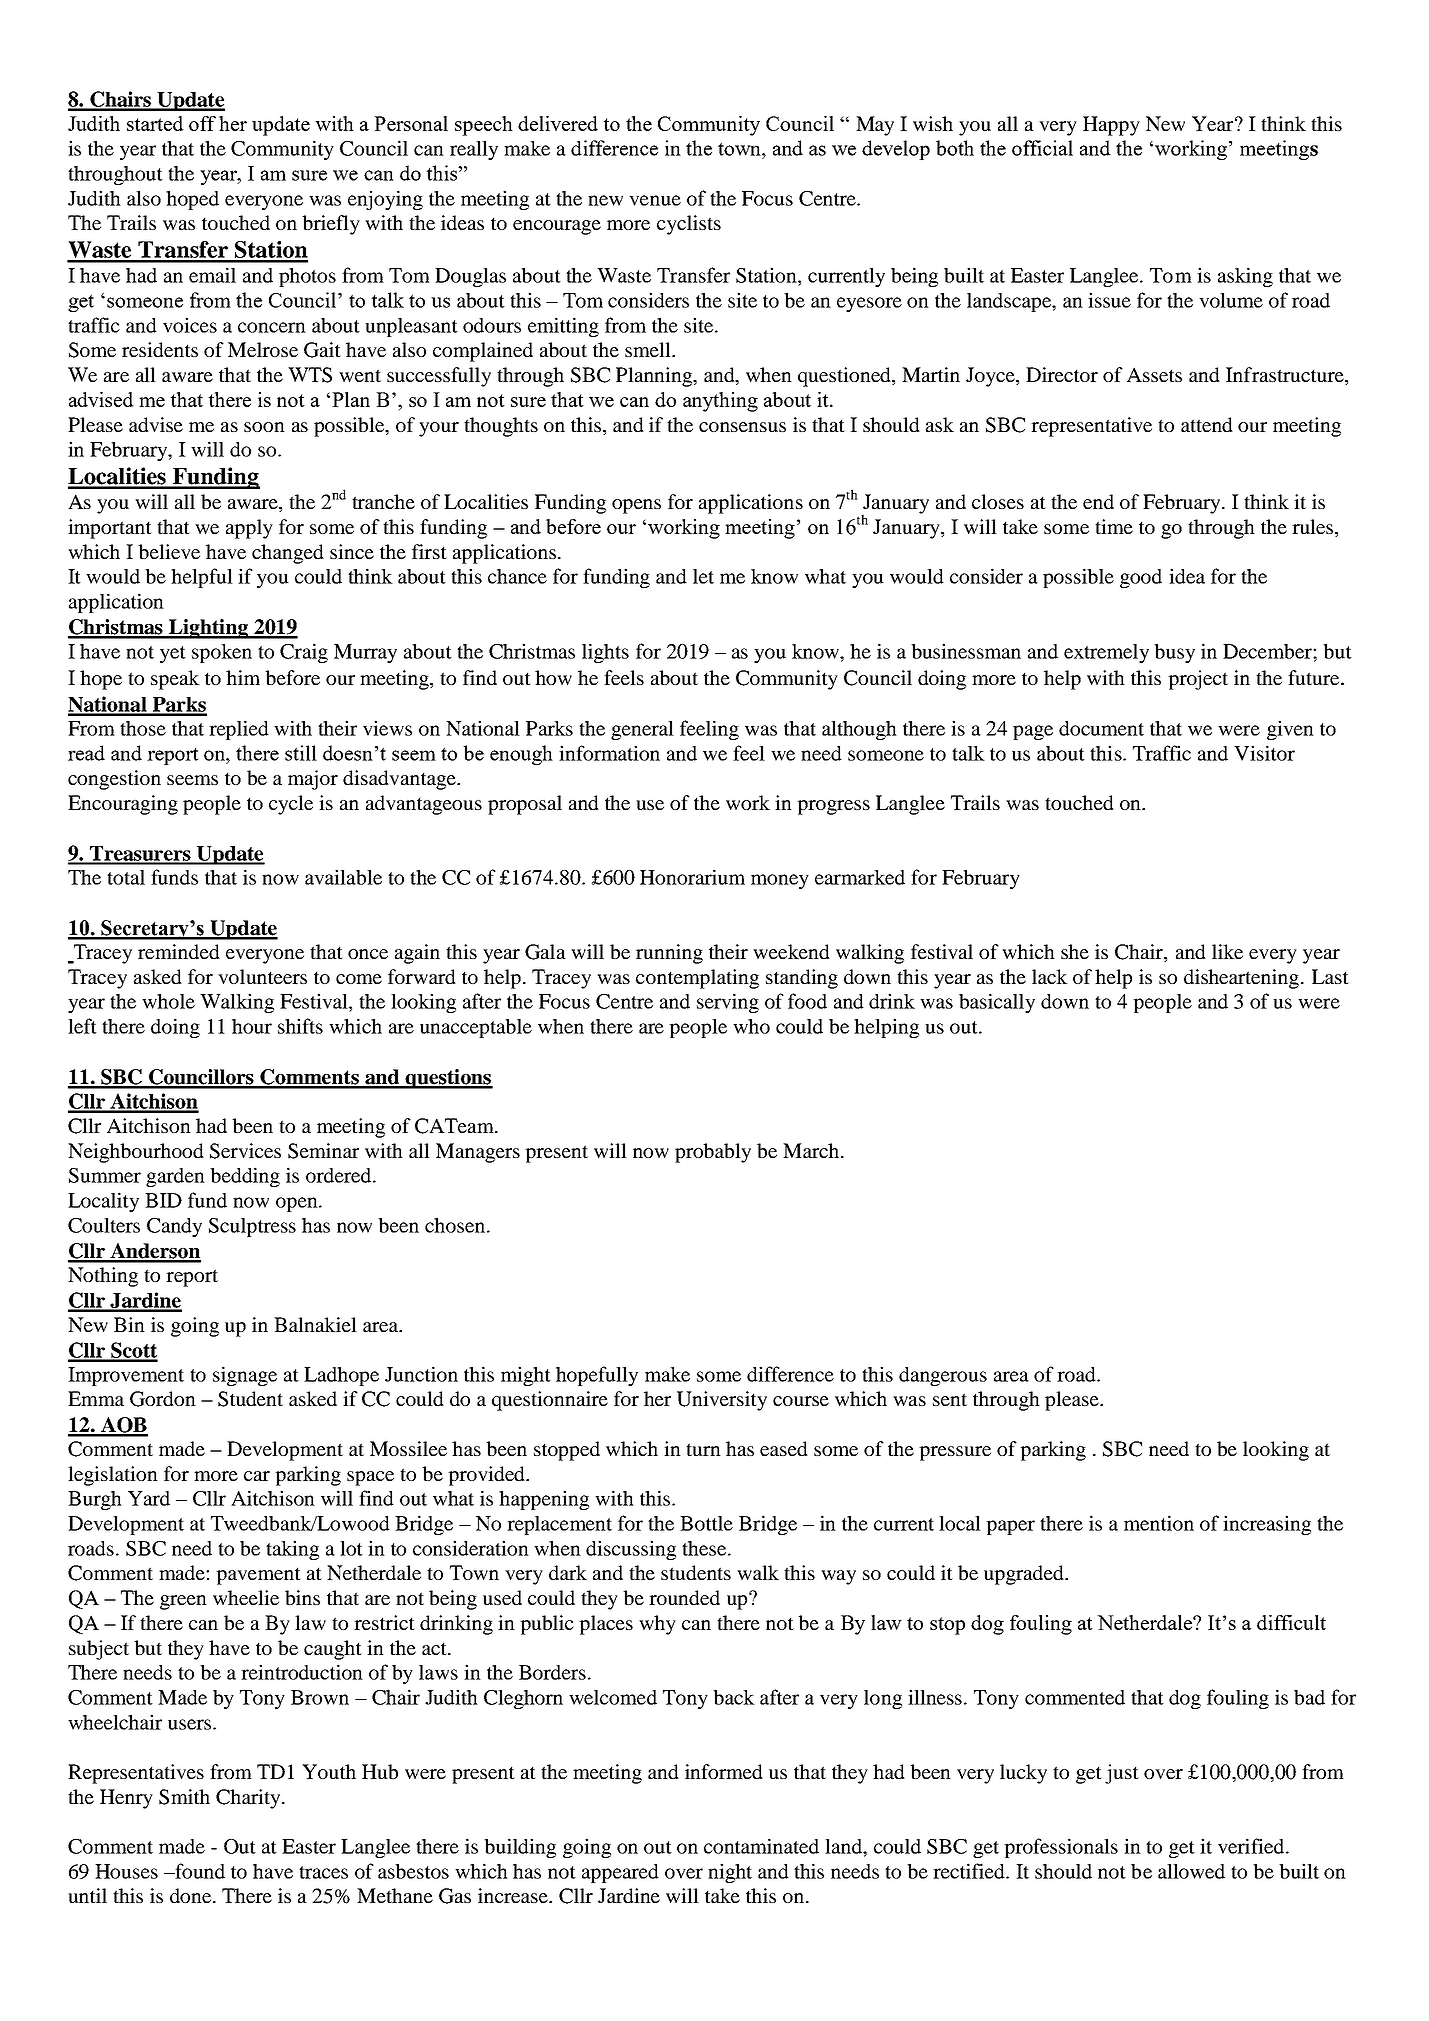 The width and height of the document is (1429, 2021). Describe the element at coordinates (252, 1227) in the document. I see `Sculptress` at that location.
